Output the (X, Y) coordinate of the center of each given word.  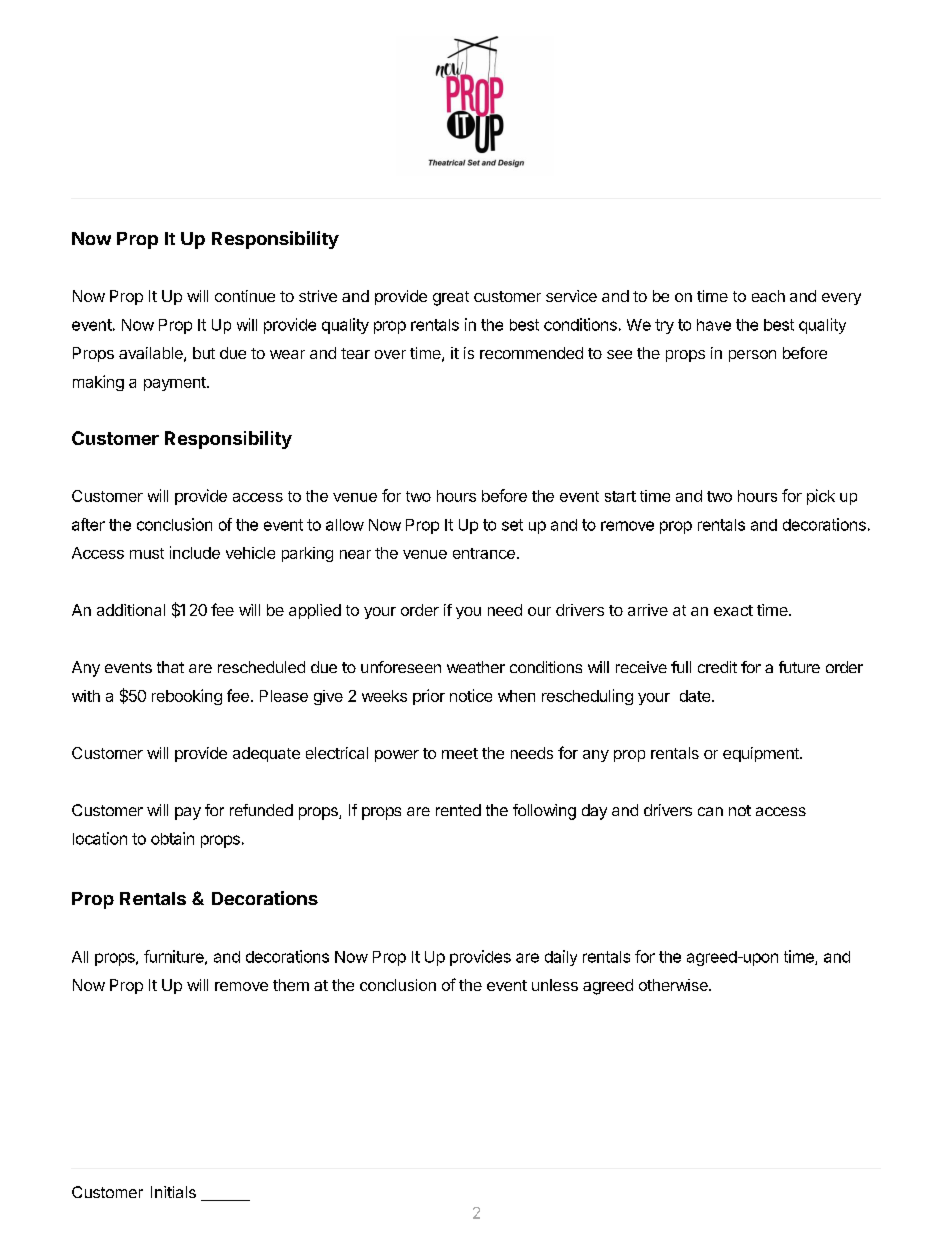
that (170, 667)
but (204, 353)
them (291, 985)
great (451, 298)
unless (555, 985)
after (88, 524)
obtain (172, 838)
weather (476, 667)
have (714, 325)
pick (821, 497)
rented (458, 810)
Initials (173, 1192)
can (710, 811)
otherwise (674, 985)
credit (717, 667)
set (512, 525)
